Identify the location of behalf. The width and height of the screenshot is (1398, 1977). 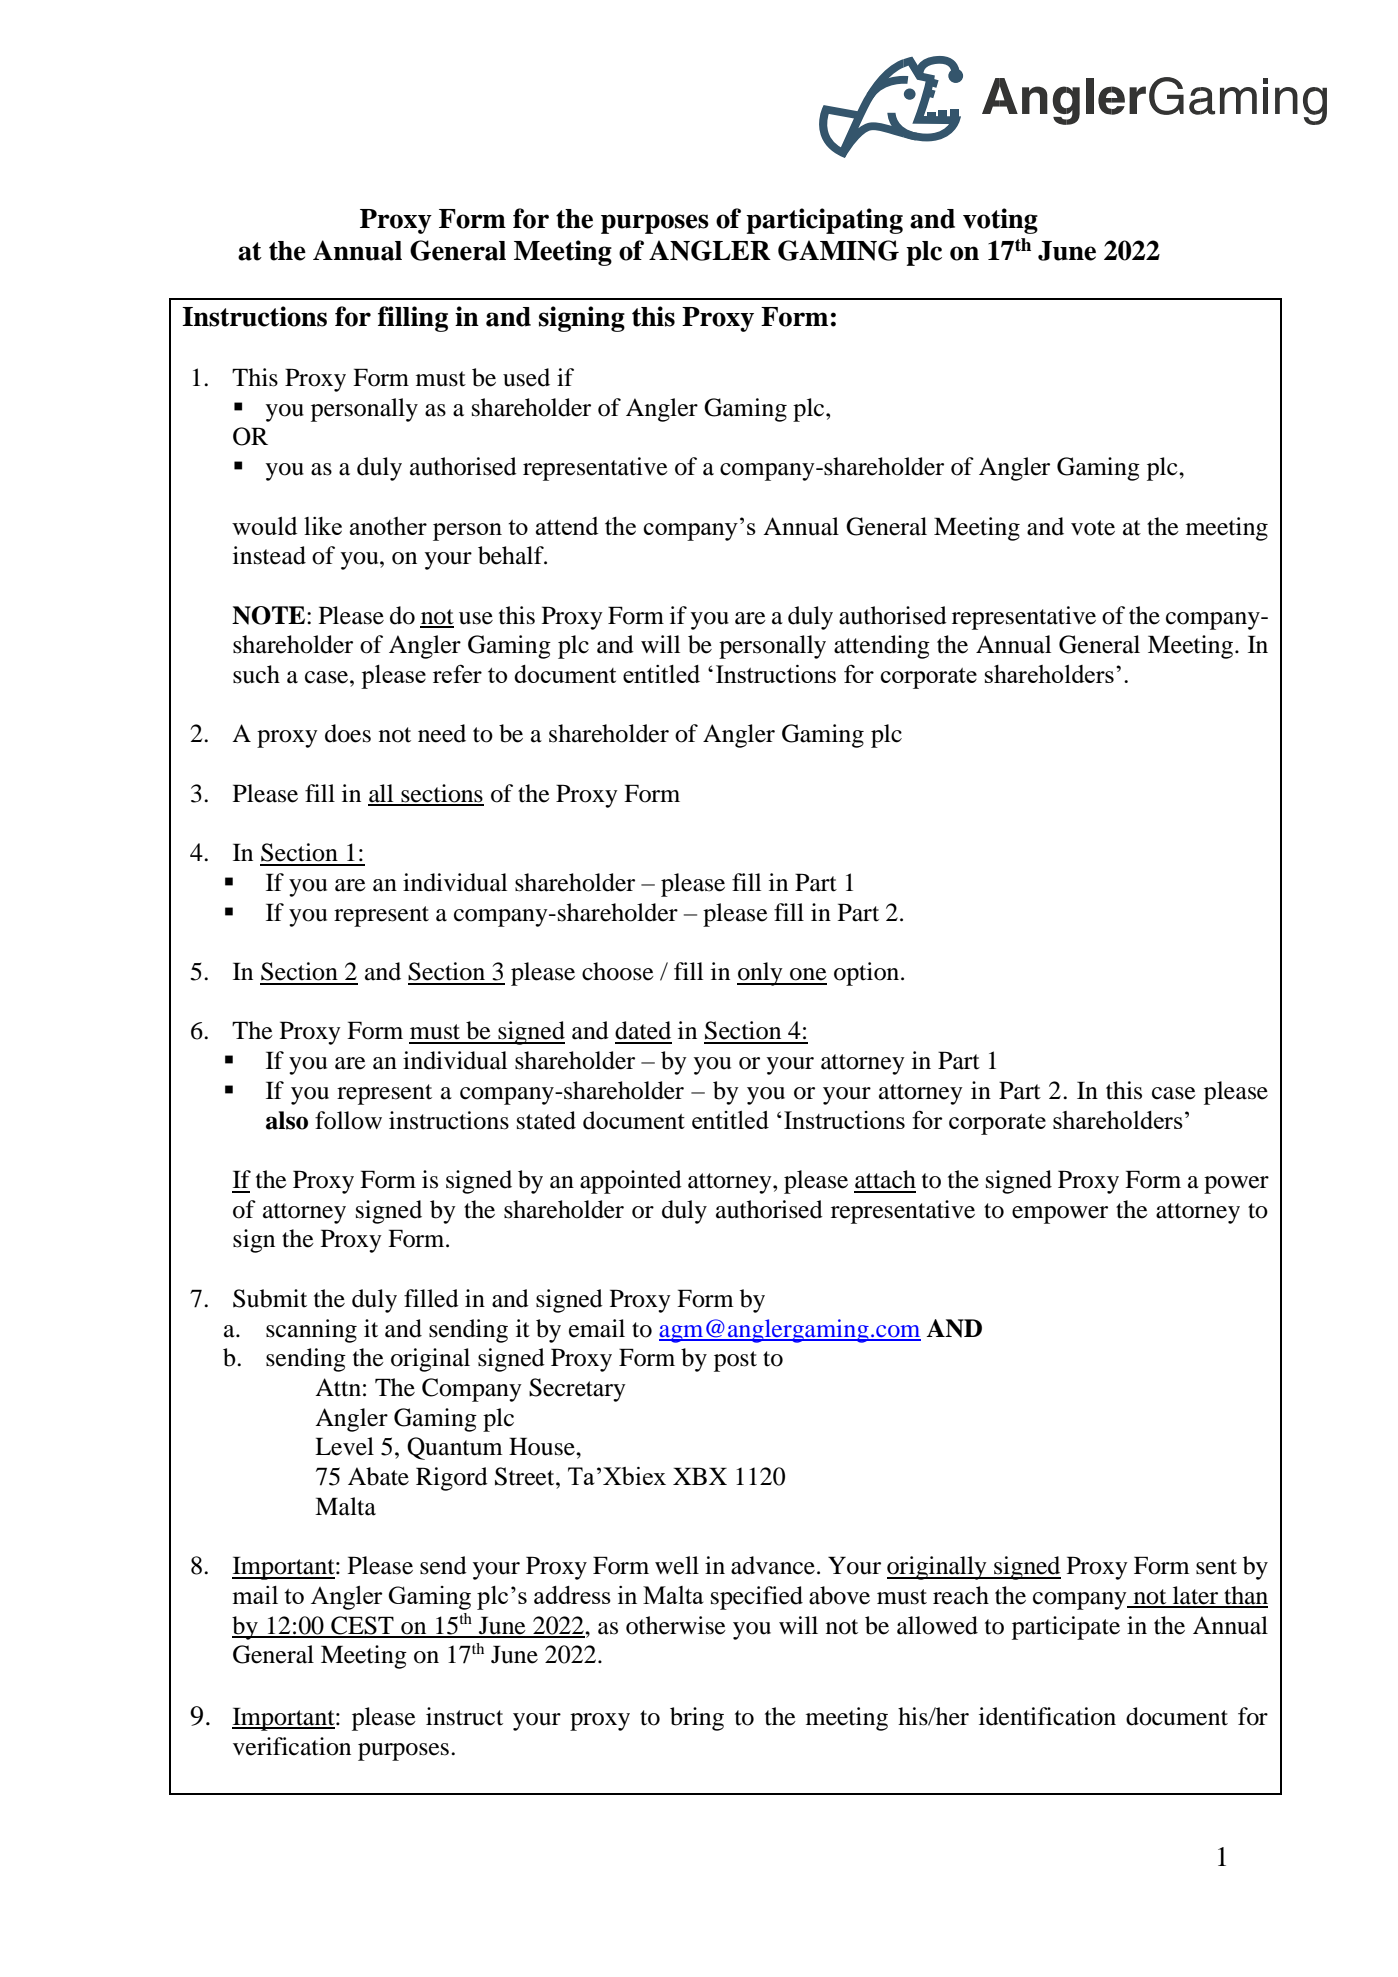
(512, 555).
